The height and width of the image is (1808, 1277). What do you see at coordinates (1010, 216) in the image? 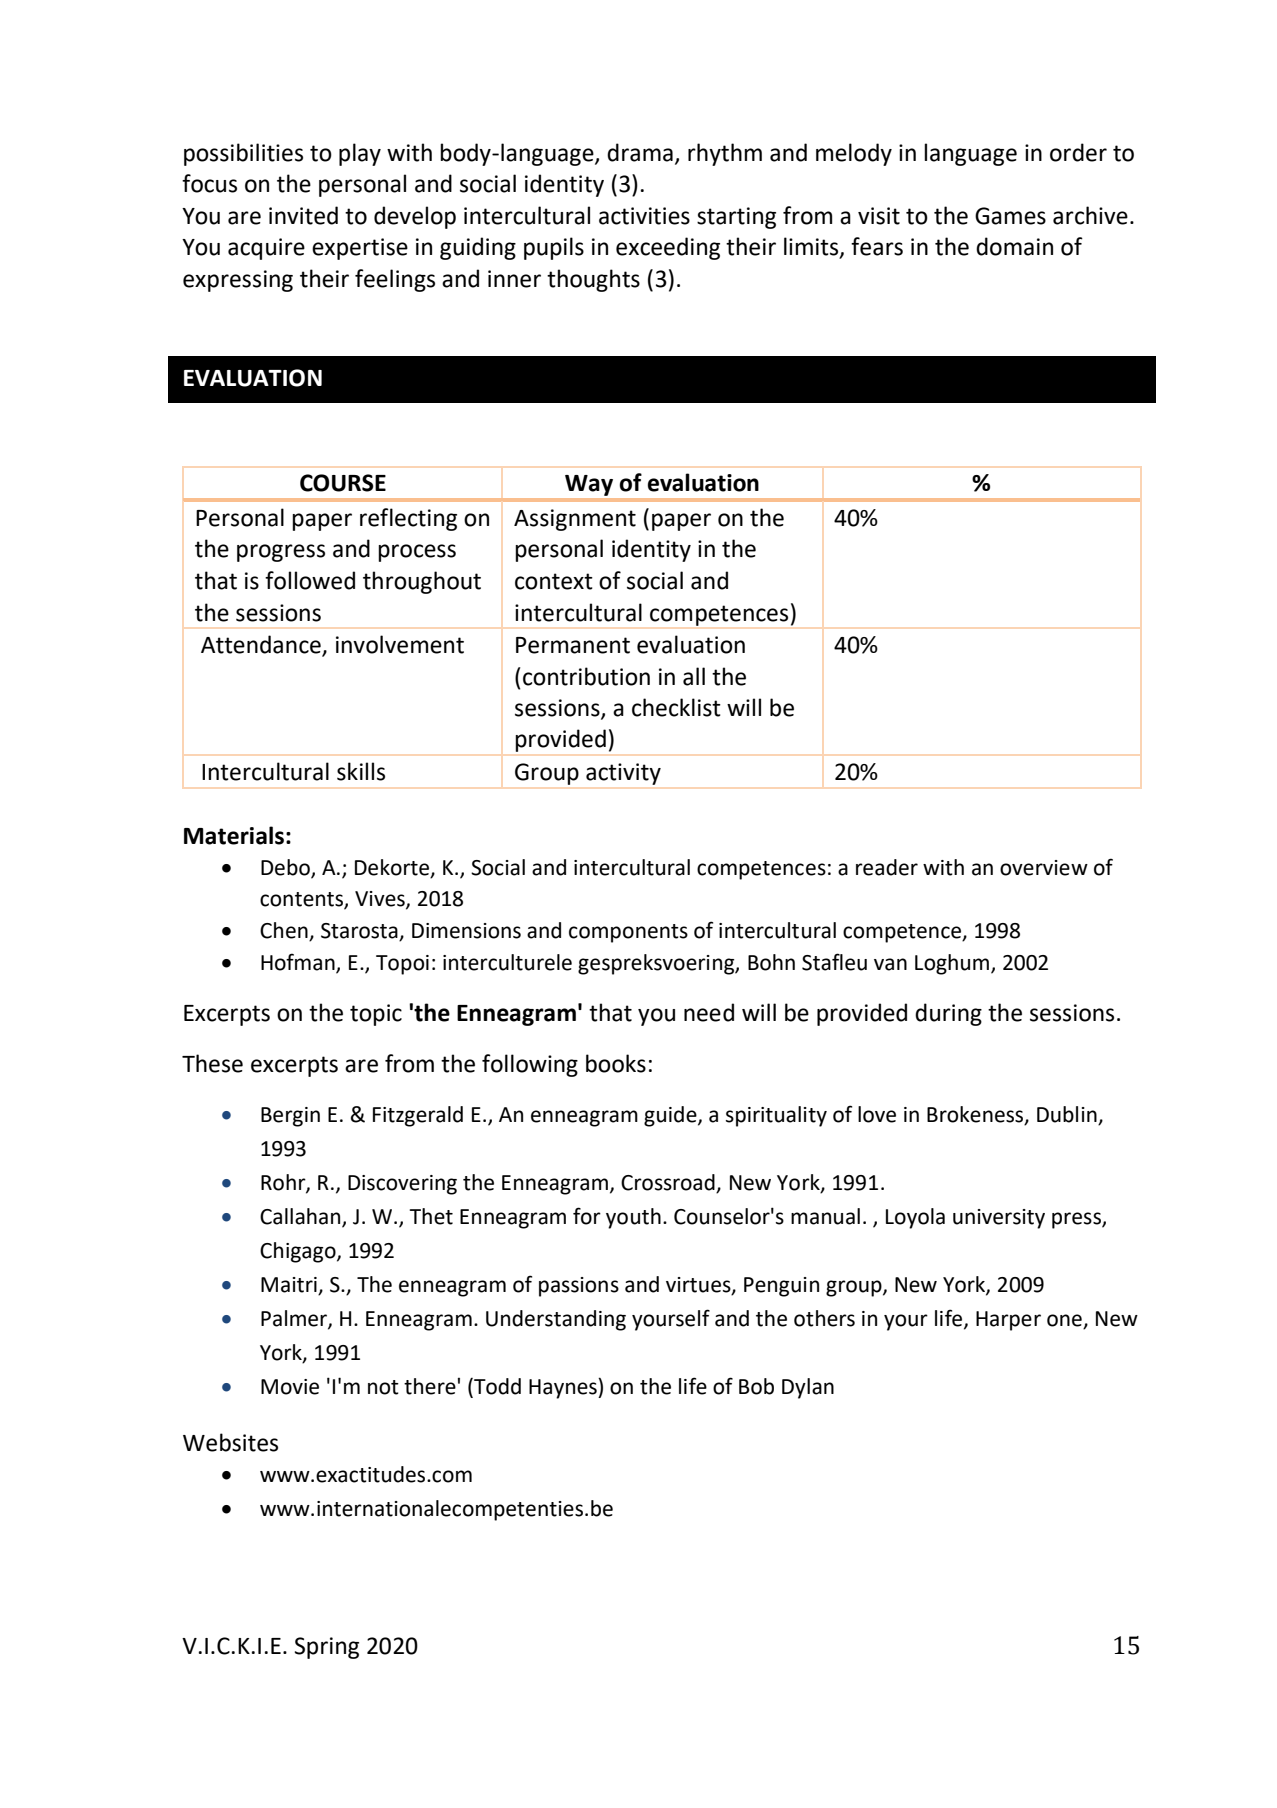
I see `Games` at bounding box center [1010, 216].
